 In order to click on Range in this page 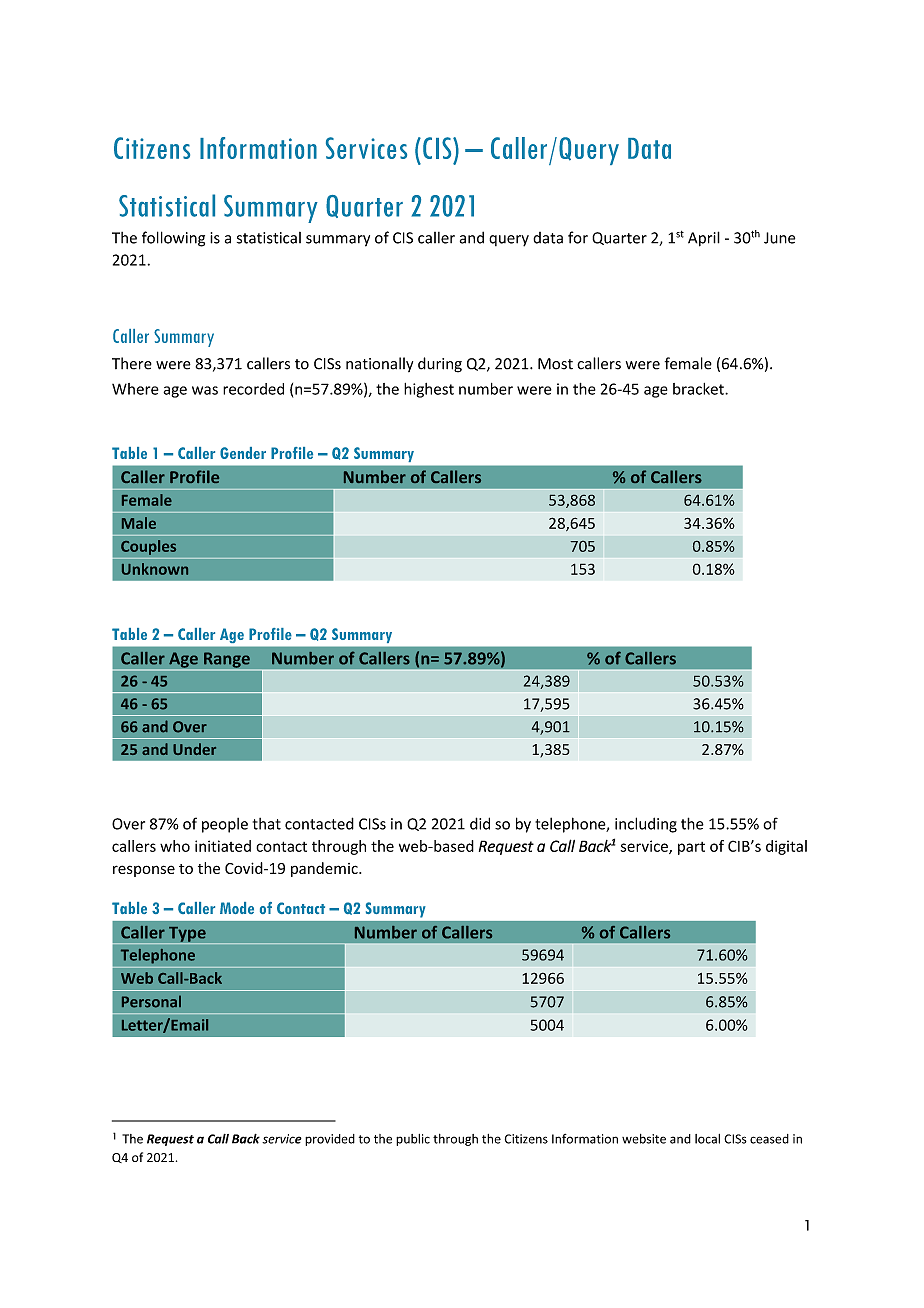, I will do `click(227, 661)`.
